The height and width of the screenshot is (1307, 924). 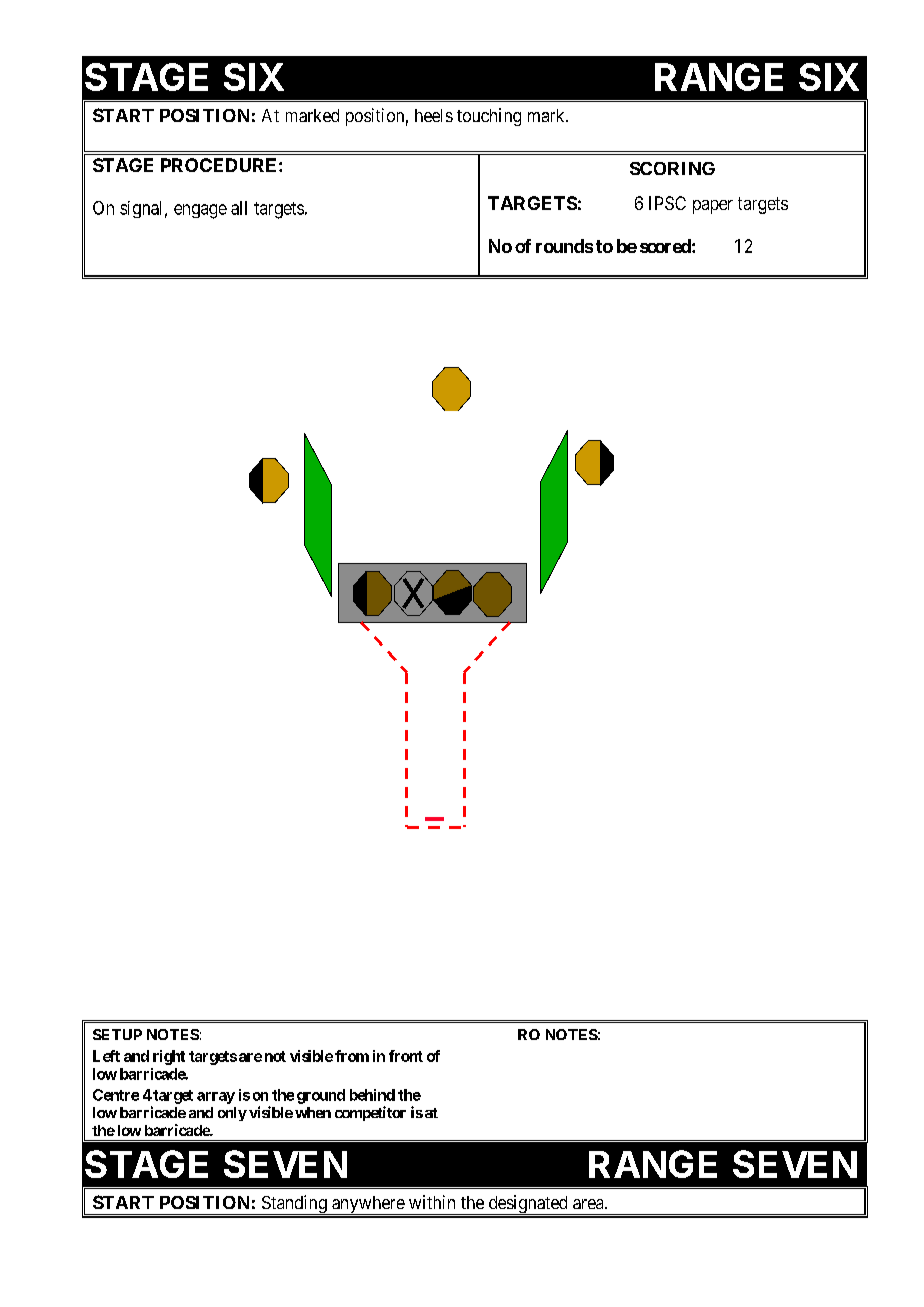 I want to click on within, so click(x=432, y=1202).
